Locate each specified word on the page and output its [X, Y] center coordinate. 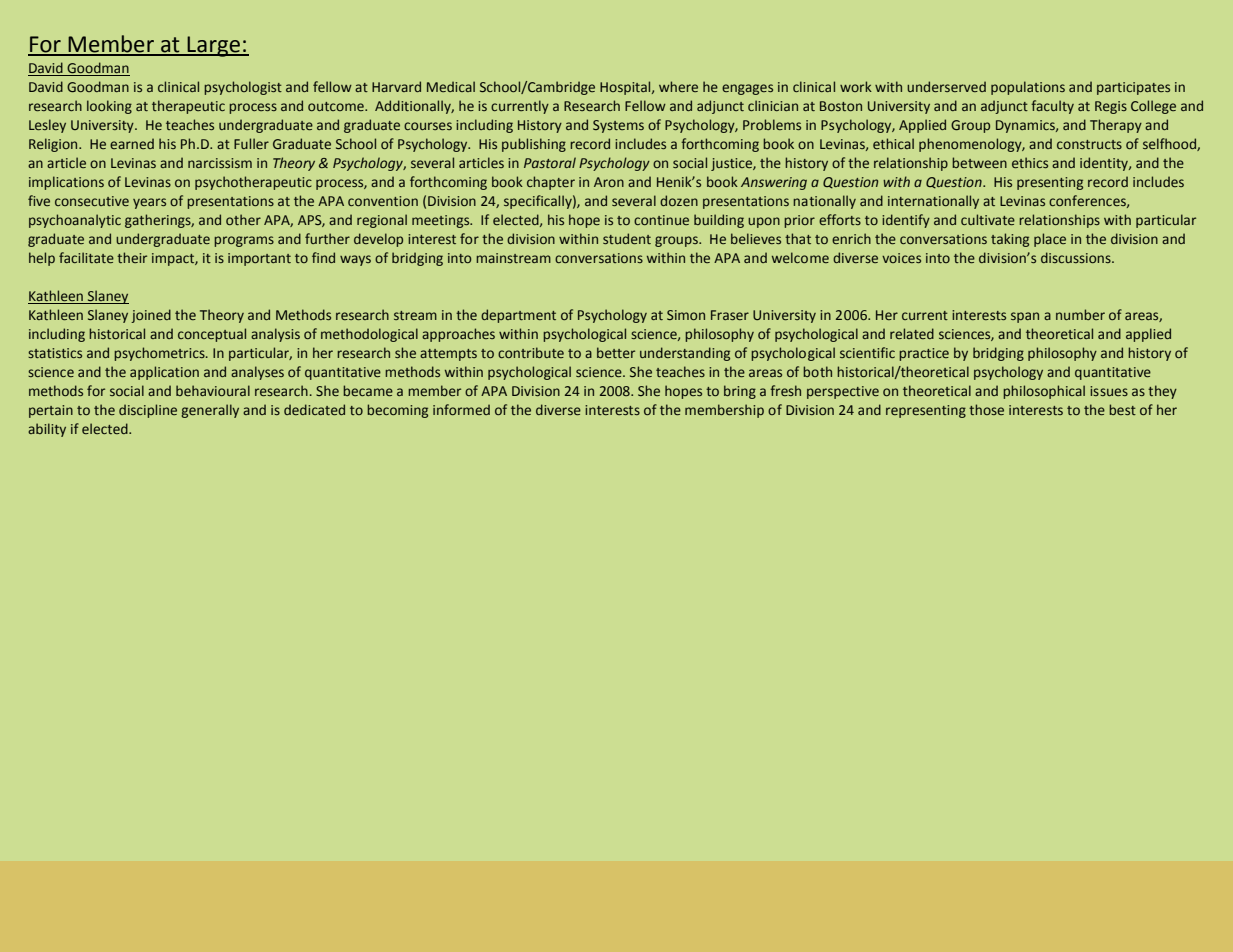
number [1080, 314]
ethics [1030, 162]
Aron [609, 182]
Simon [686, 315]
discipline [148, 411]
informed [461, 409]
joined [151, 316]
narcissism [220, 163]
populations [1028, 88]
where [678, 86]
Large [214, 46]
